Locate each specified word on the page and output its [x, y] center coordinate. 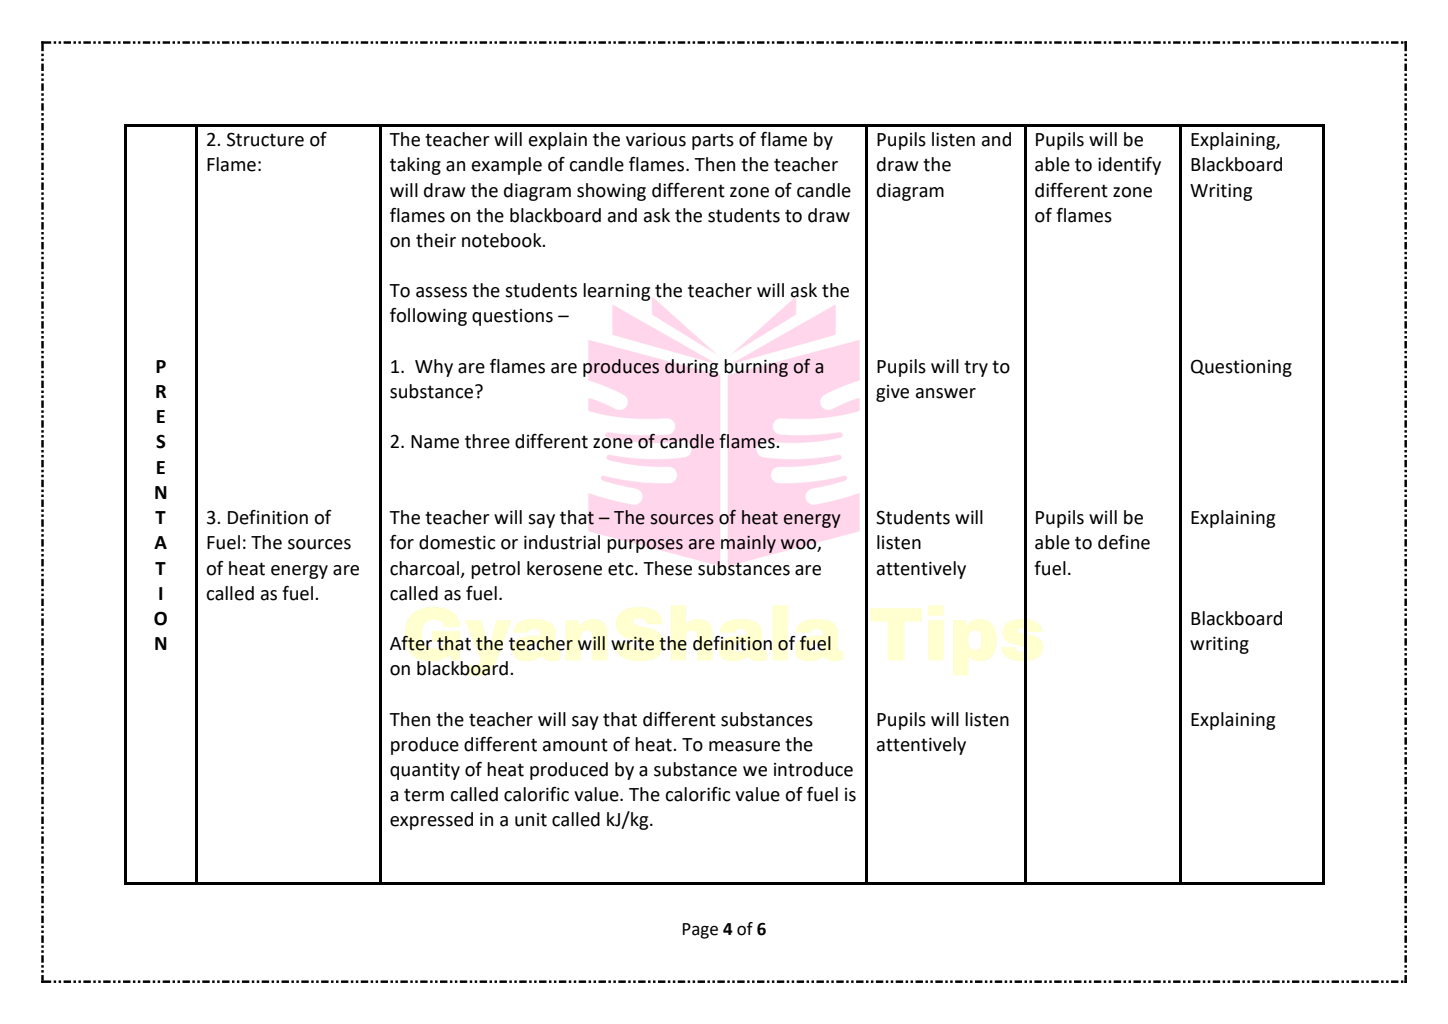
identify [1129, 166]
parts [713, 141]
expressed [431, 821]
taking [415, 166]
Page [700, 931]
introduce [813, 769]
